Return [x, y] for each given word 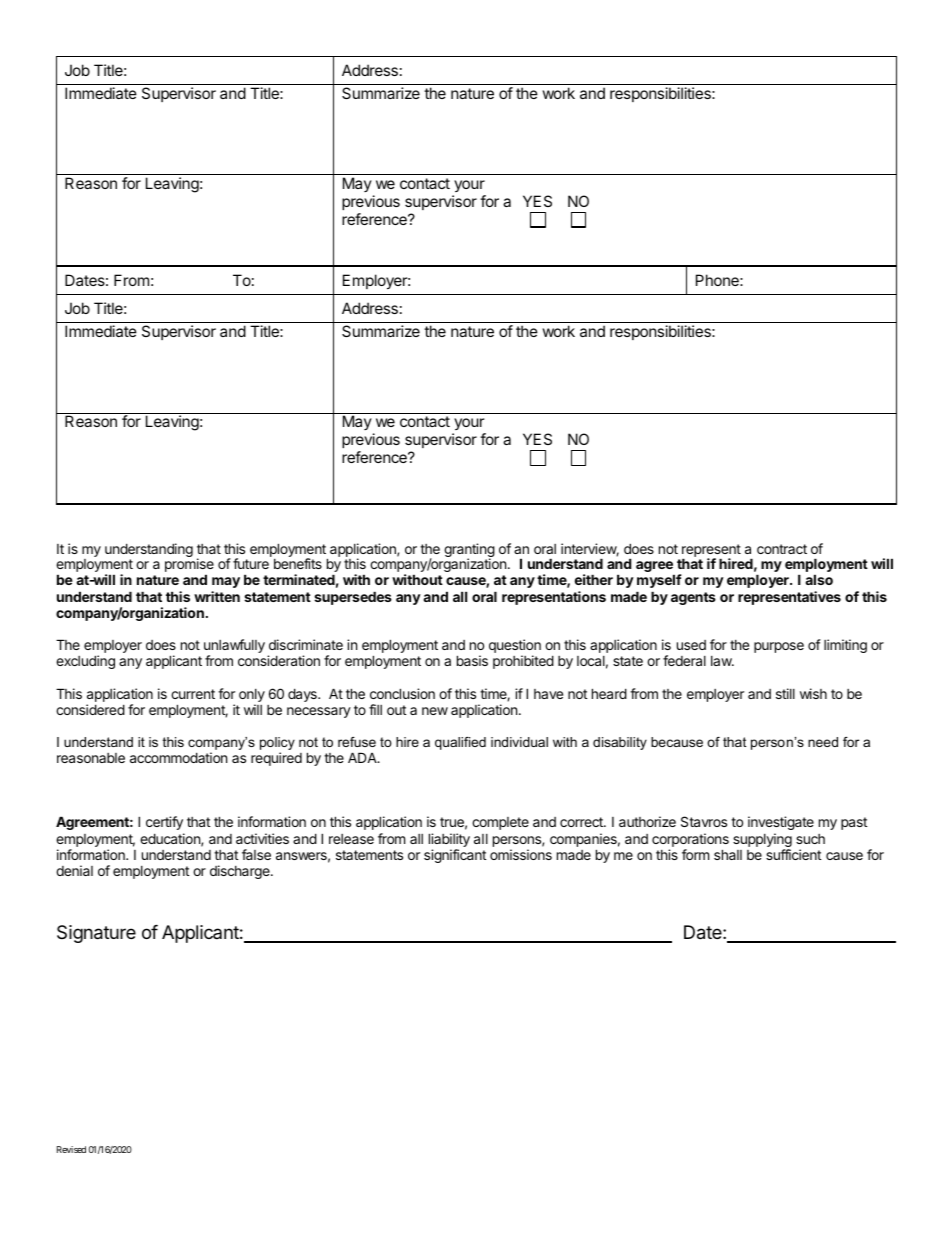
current [193, 694]
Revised [71, 1149]
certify [164, 823]
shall [728, 854]
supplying [762, 841]
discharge [241, 872]
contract [782, 549]
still [785, 693]
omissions [521, 854]
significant [455, 856]
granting [469, 551]
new [435, 711]
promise [189, 566]
